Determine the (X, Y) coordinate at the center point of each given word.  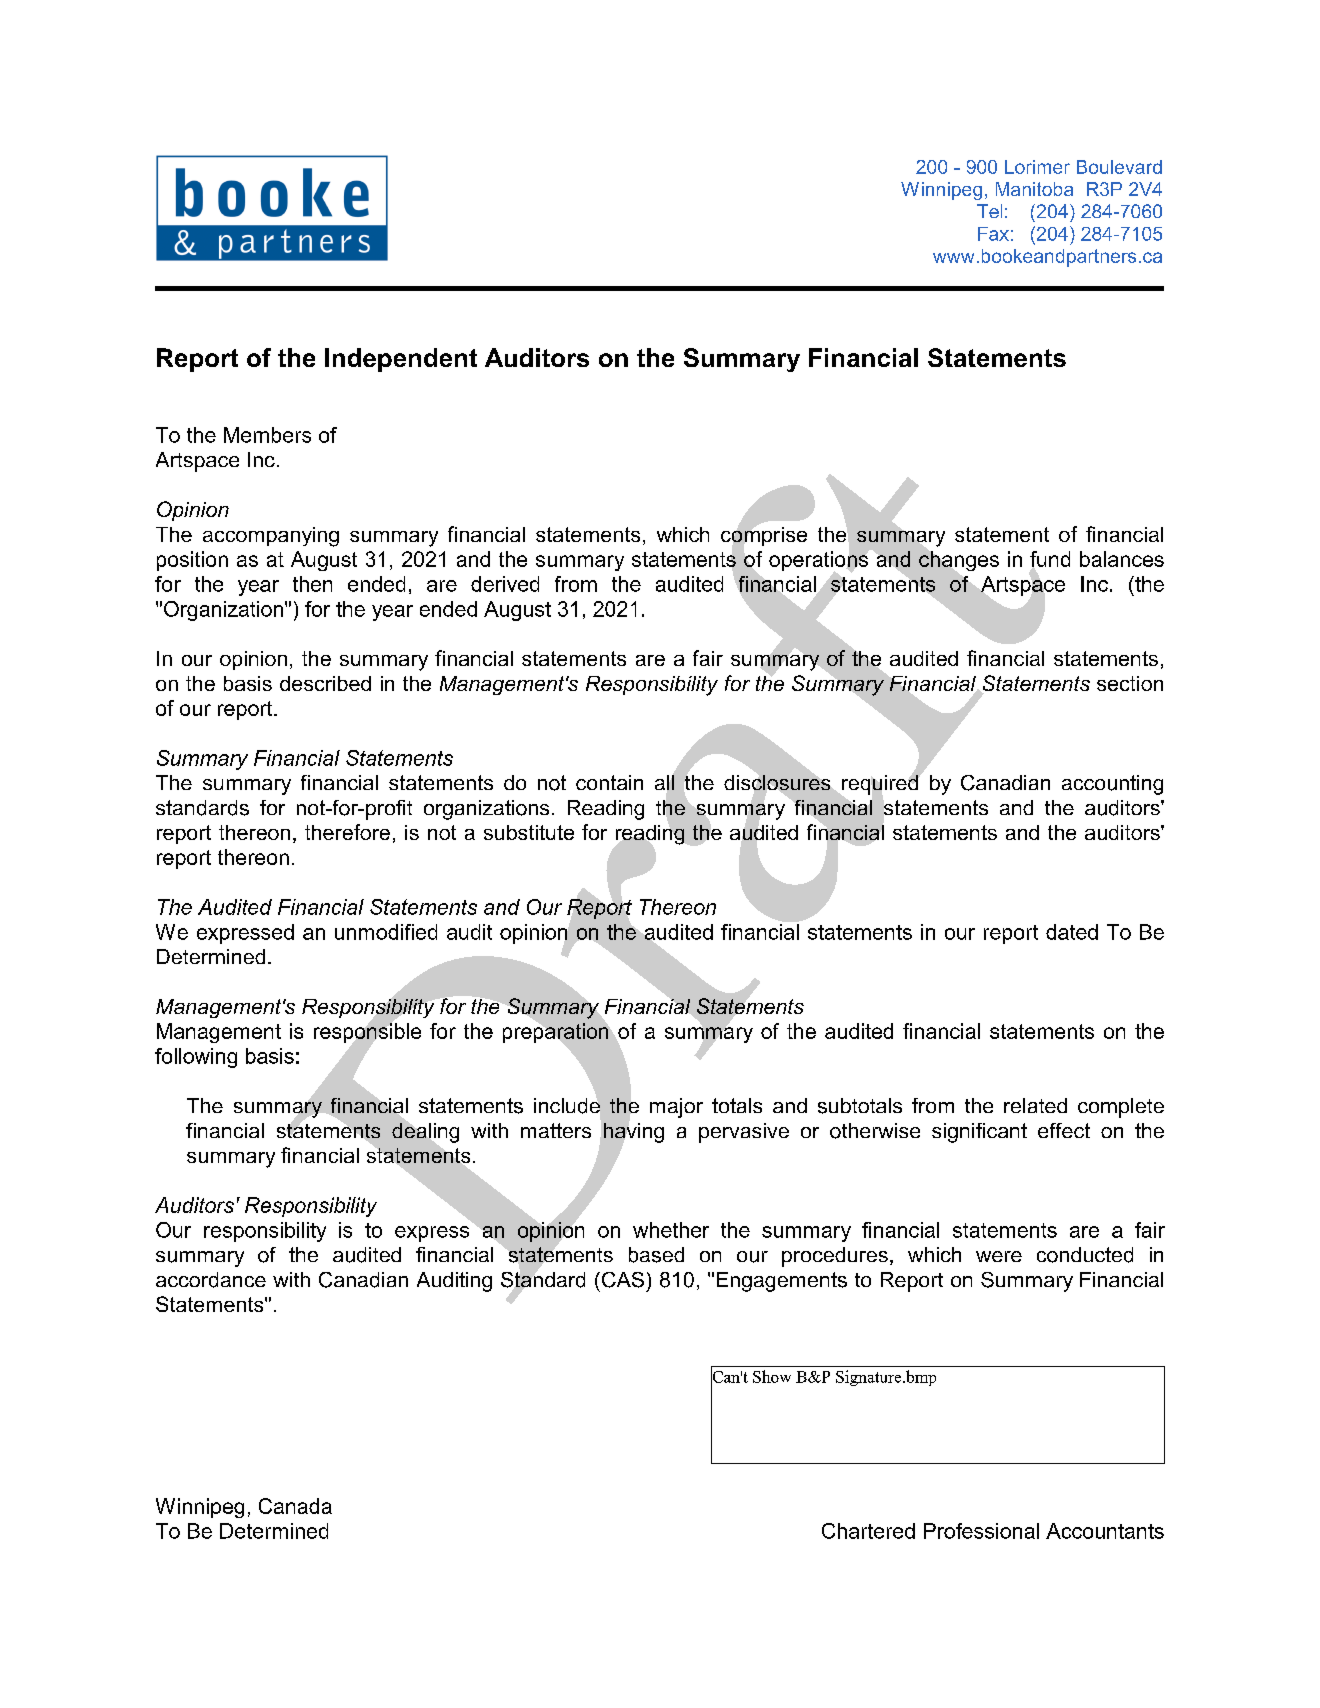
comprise (764, 536)
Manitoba (1034, 189)
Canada (295, 1506)
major (676, 1108)
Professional (981, 1531)
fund (1050, 560)
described (325, 683)
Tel (989, 211)
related (1035, 1105)
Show (772, 1376)
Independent (401, 360)
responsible (367, 1033)
